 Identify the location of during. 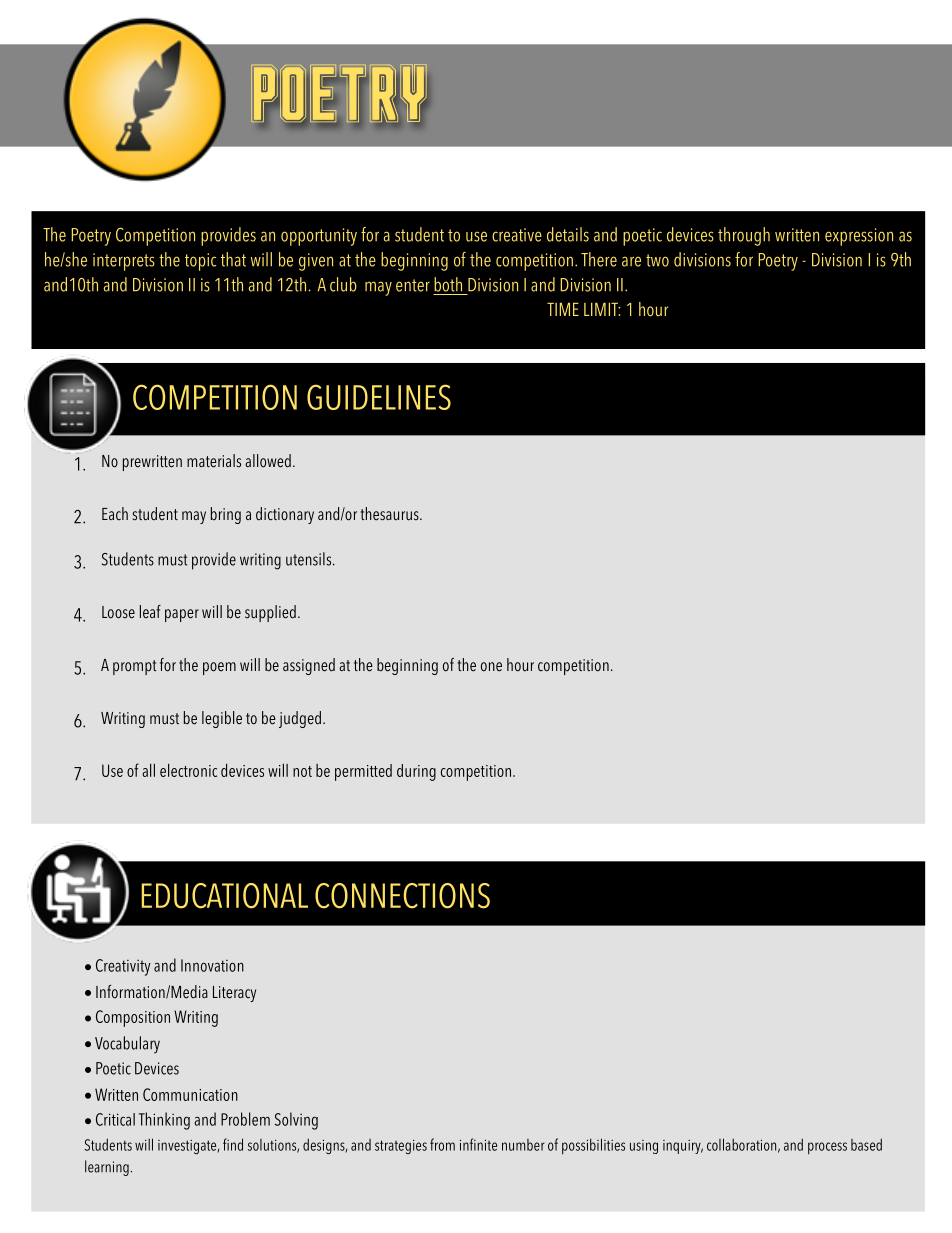
(416, 772).
